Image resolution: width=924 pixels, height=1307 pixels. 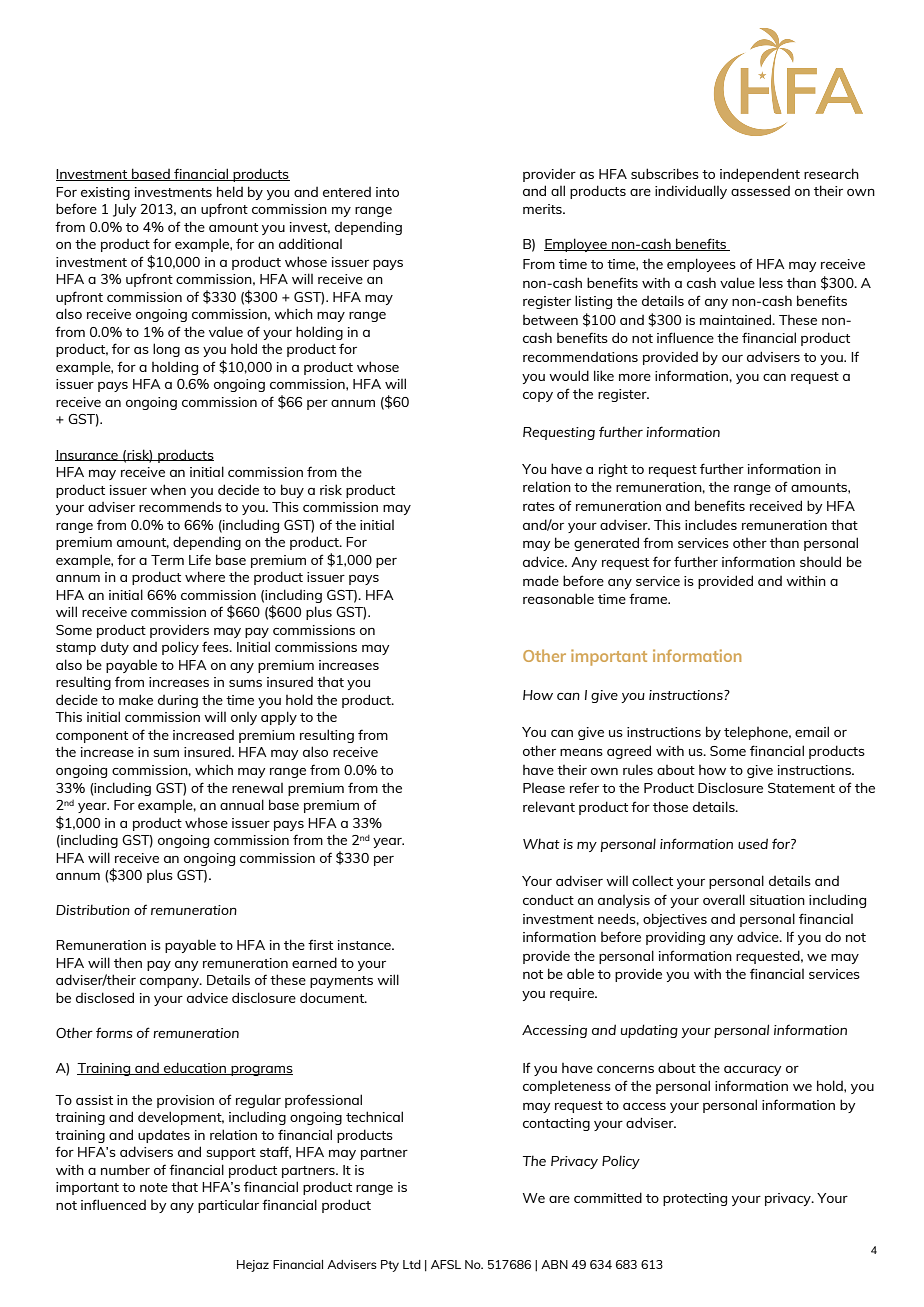 What do you see at coordinates (387, 192) in the image?
I see `into` at bounding box center [387, 192].
